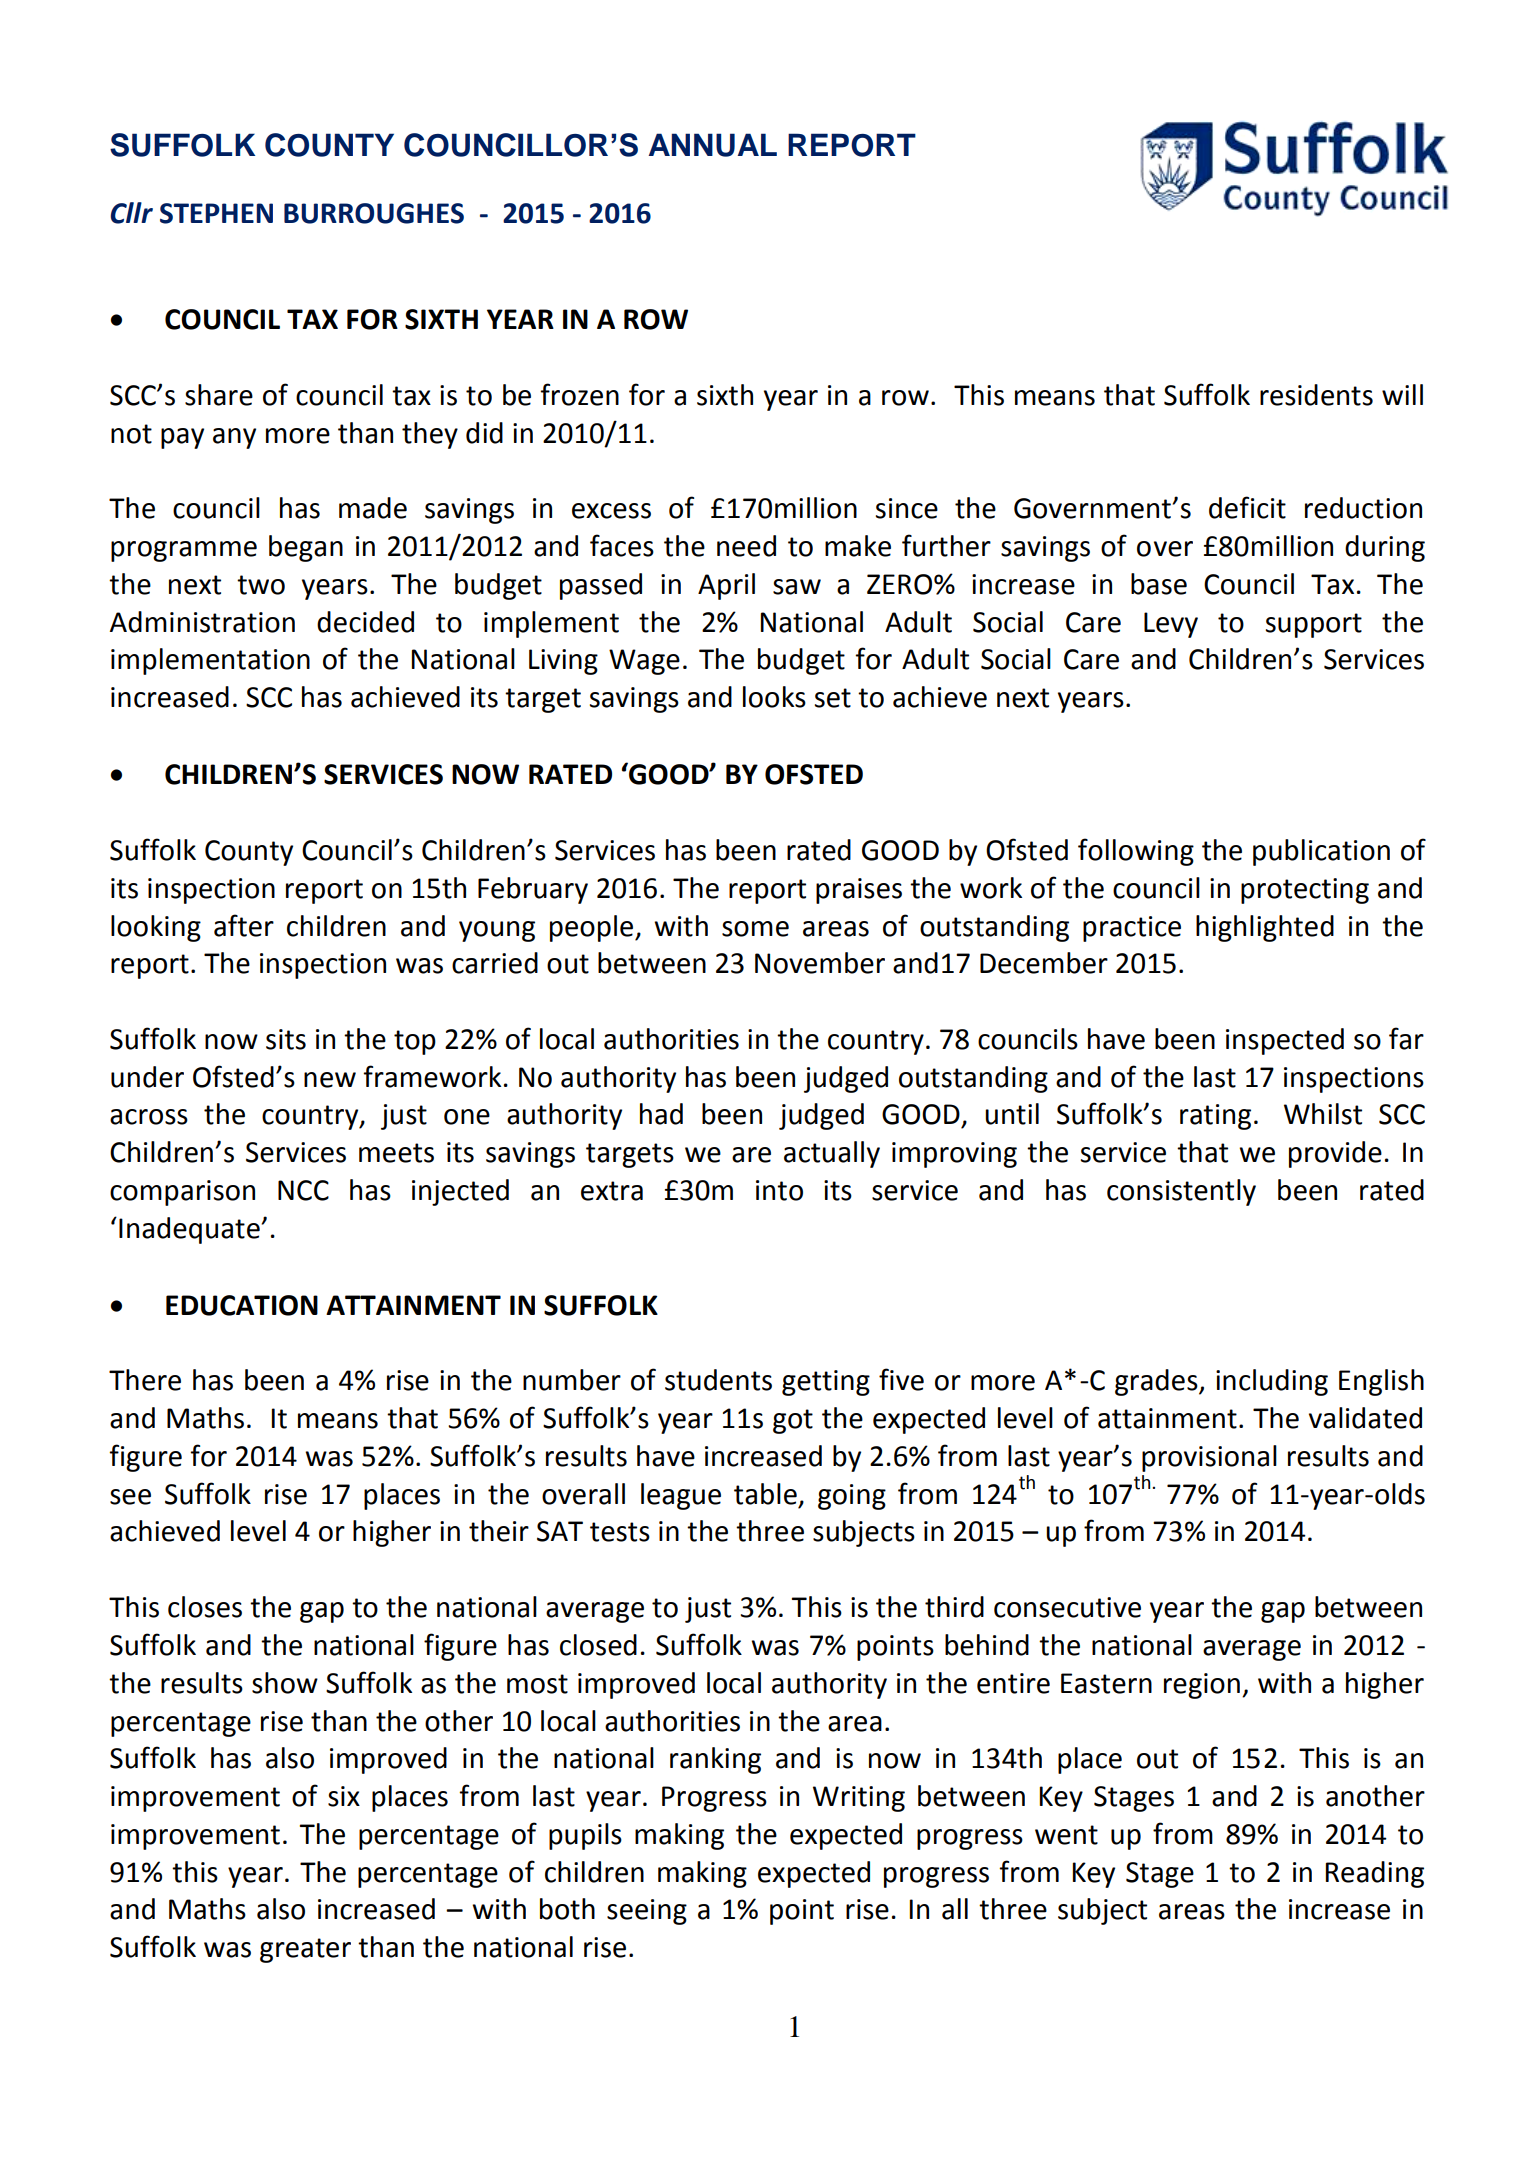 This document has width=1535, height=2171. I want to click on seeing, so click(647, 1912).
